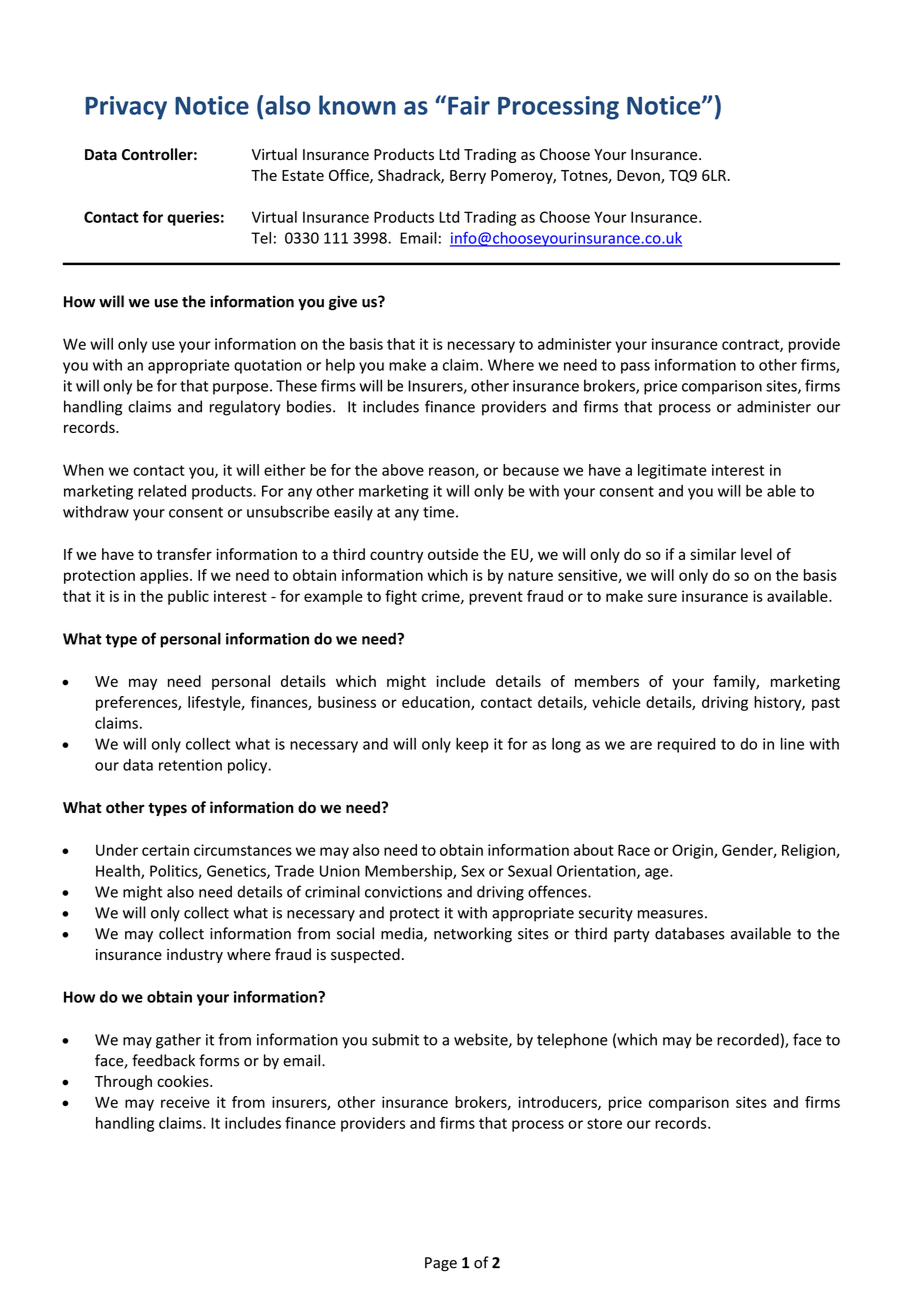  Describe the element at coordinates (185, 1102) in the image. I see `receive` at that location.
